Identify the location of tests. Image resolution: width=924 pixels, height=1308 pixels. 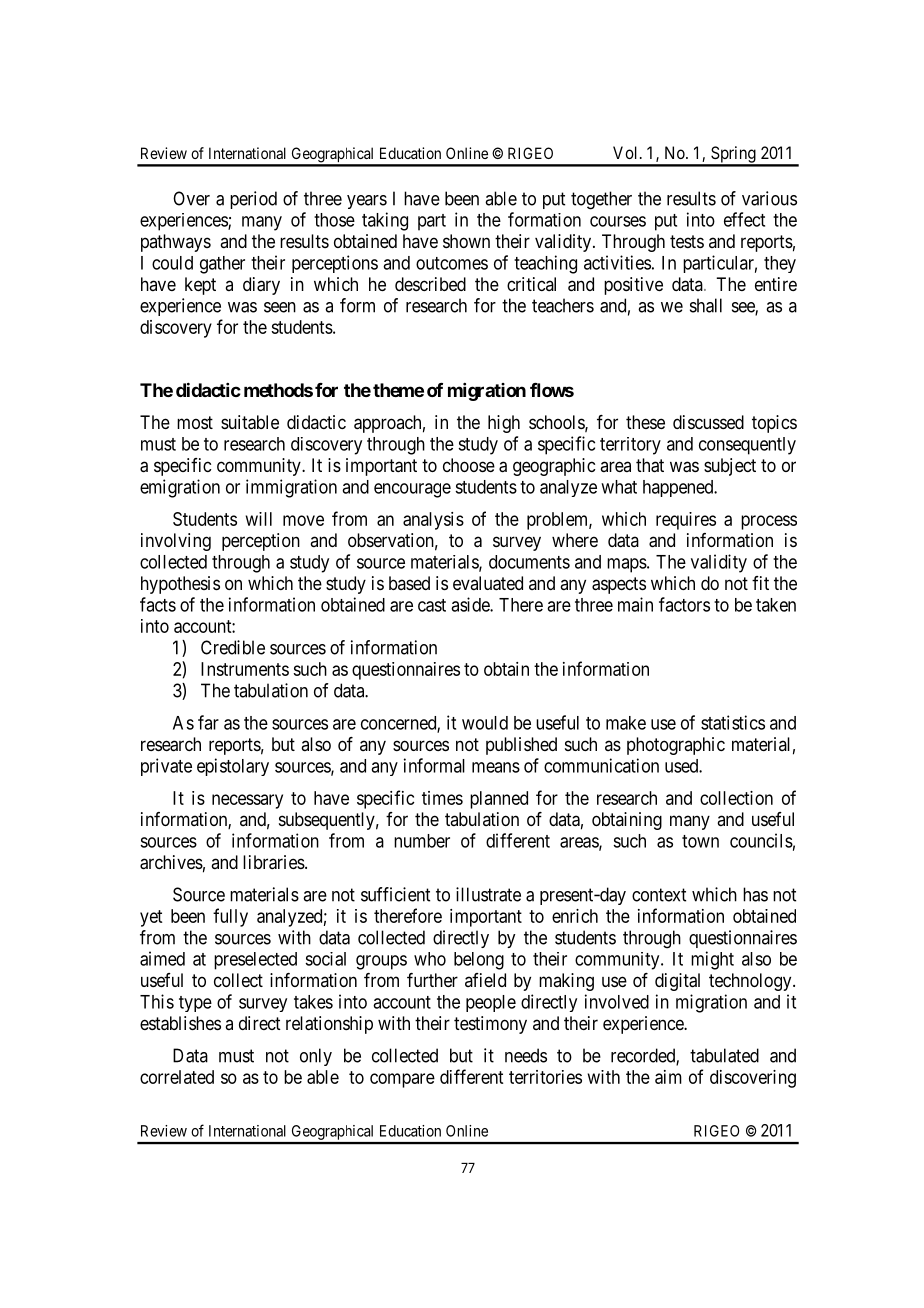
(687, 241).
